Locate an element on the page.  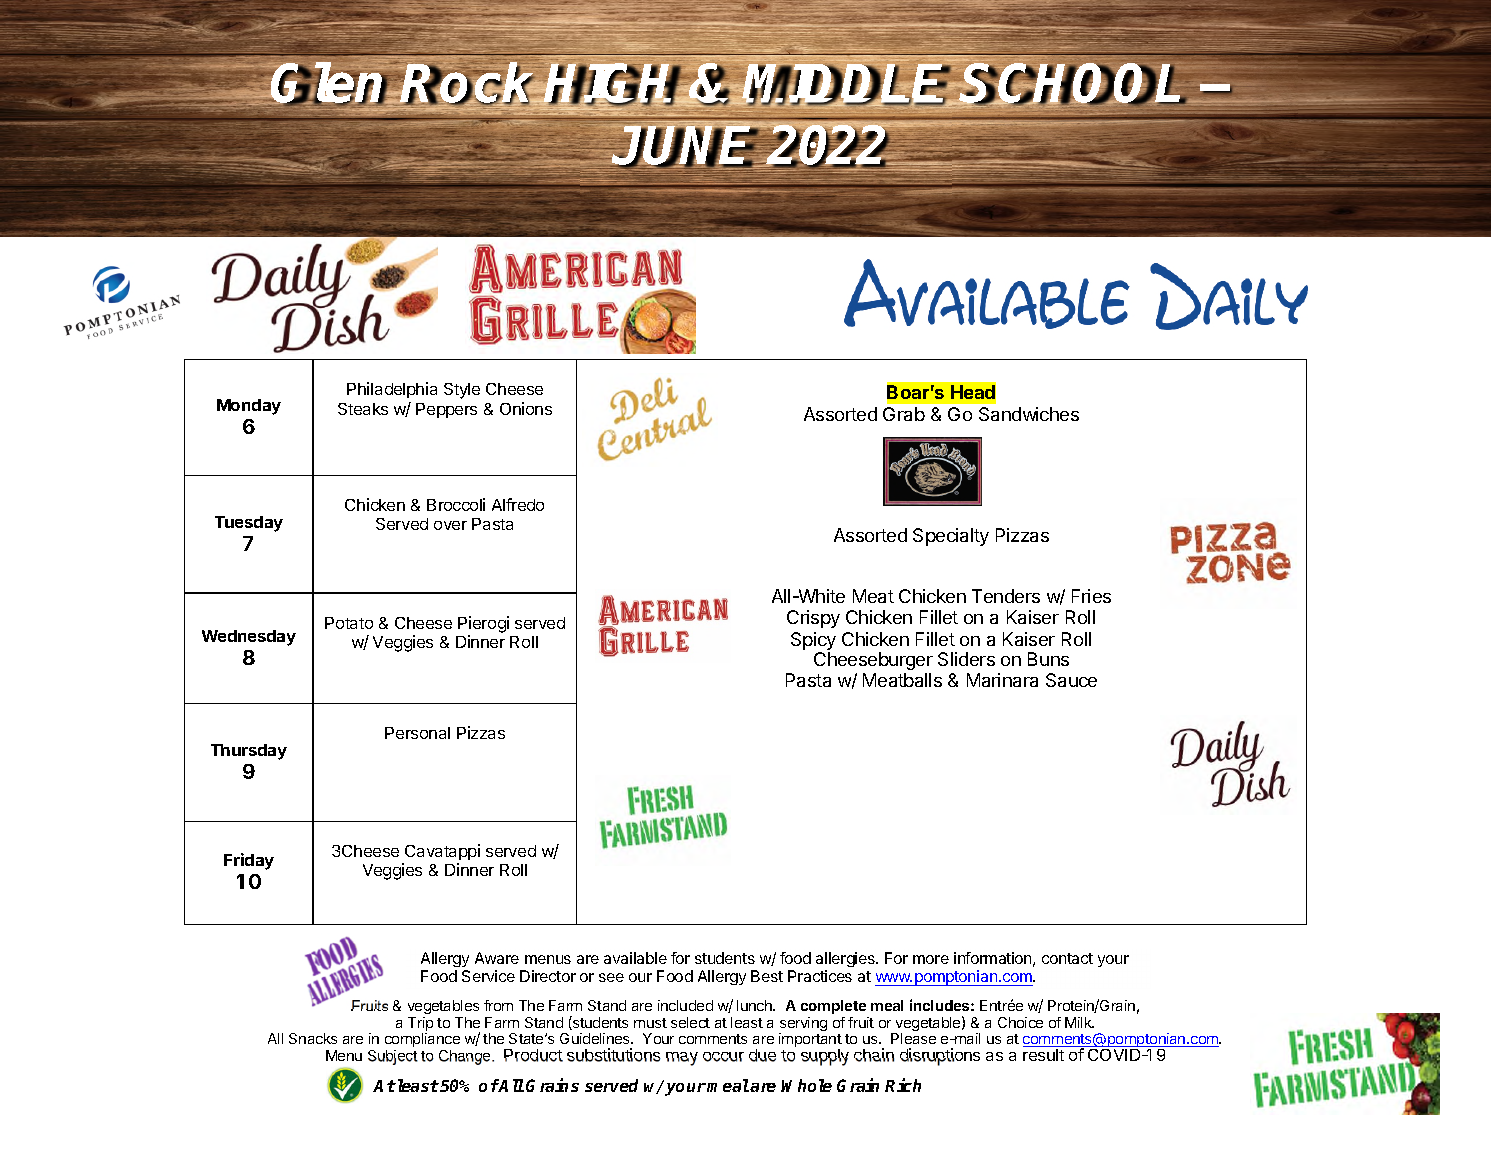
Potato is located at coordinates (349, 623).
